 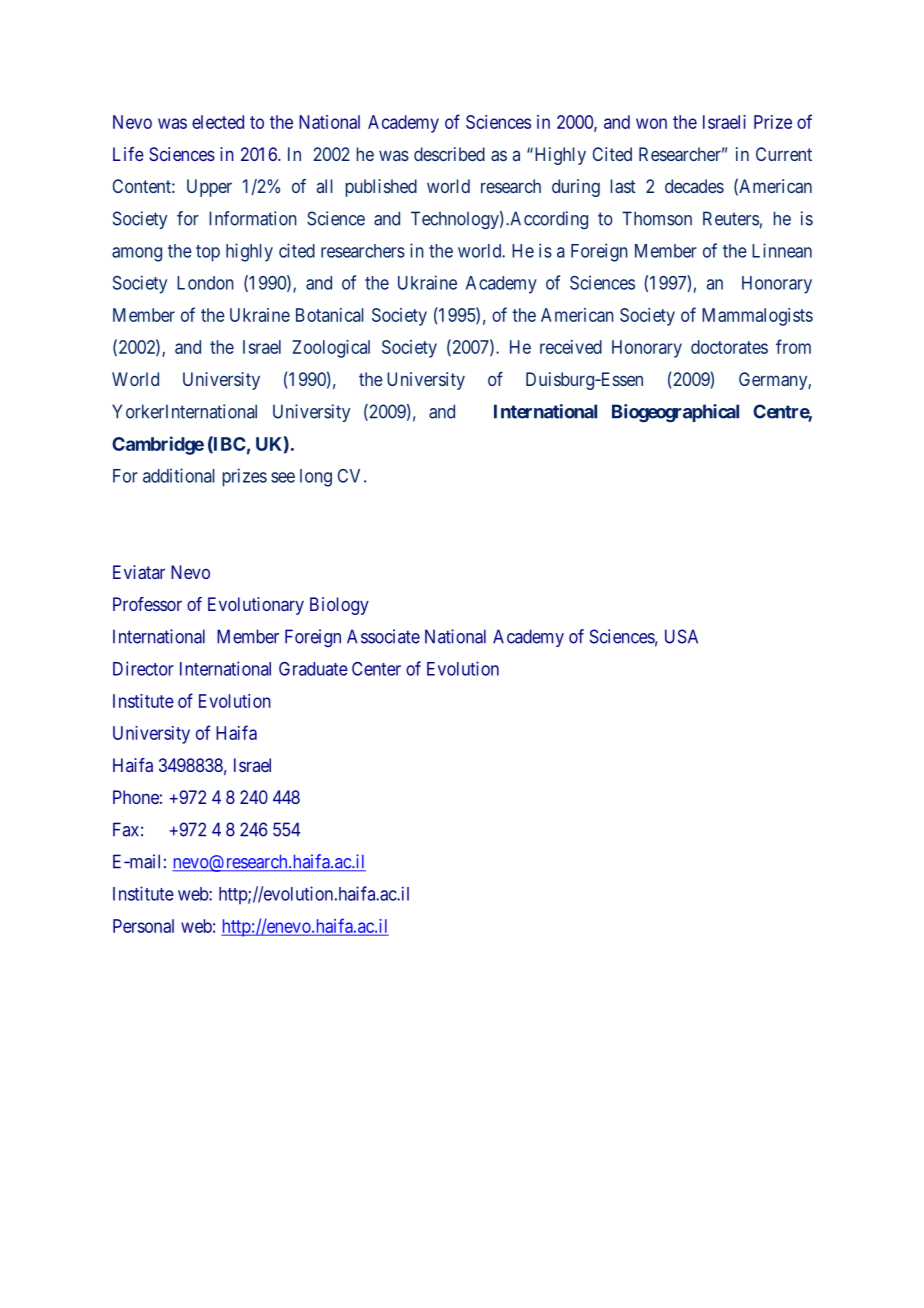 I want to click on decades, so click(x=694, y=186).
